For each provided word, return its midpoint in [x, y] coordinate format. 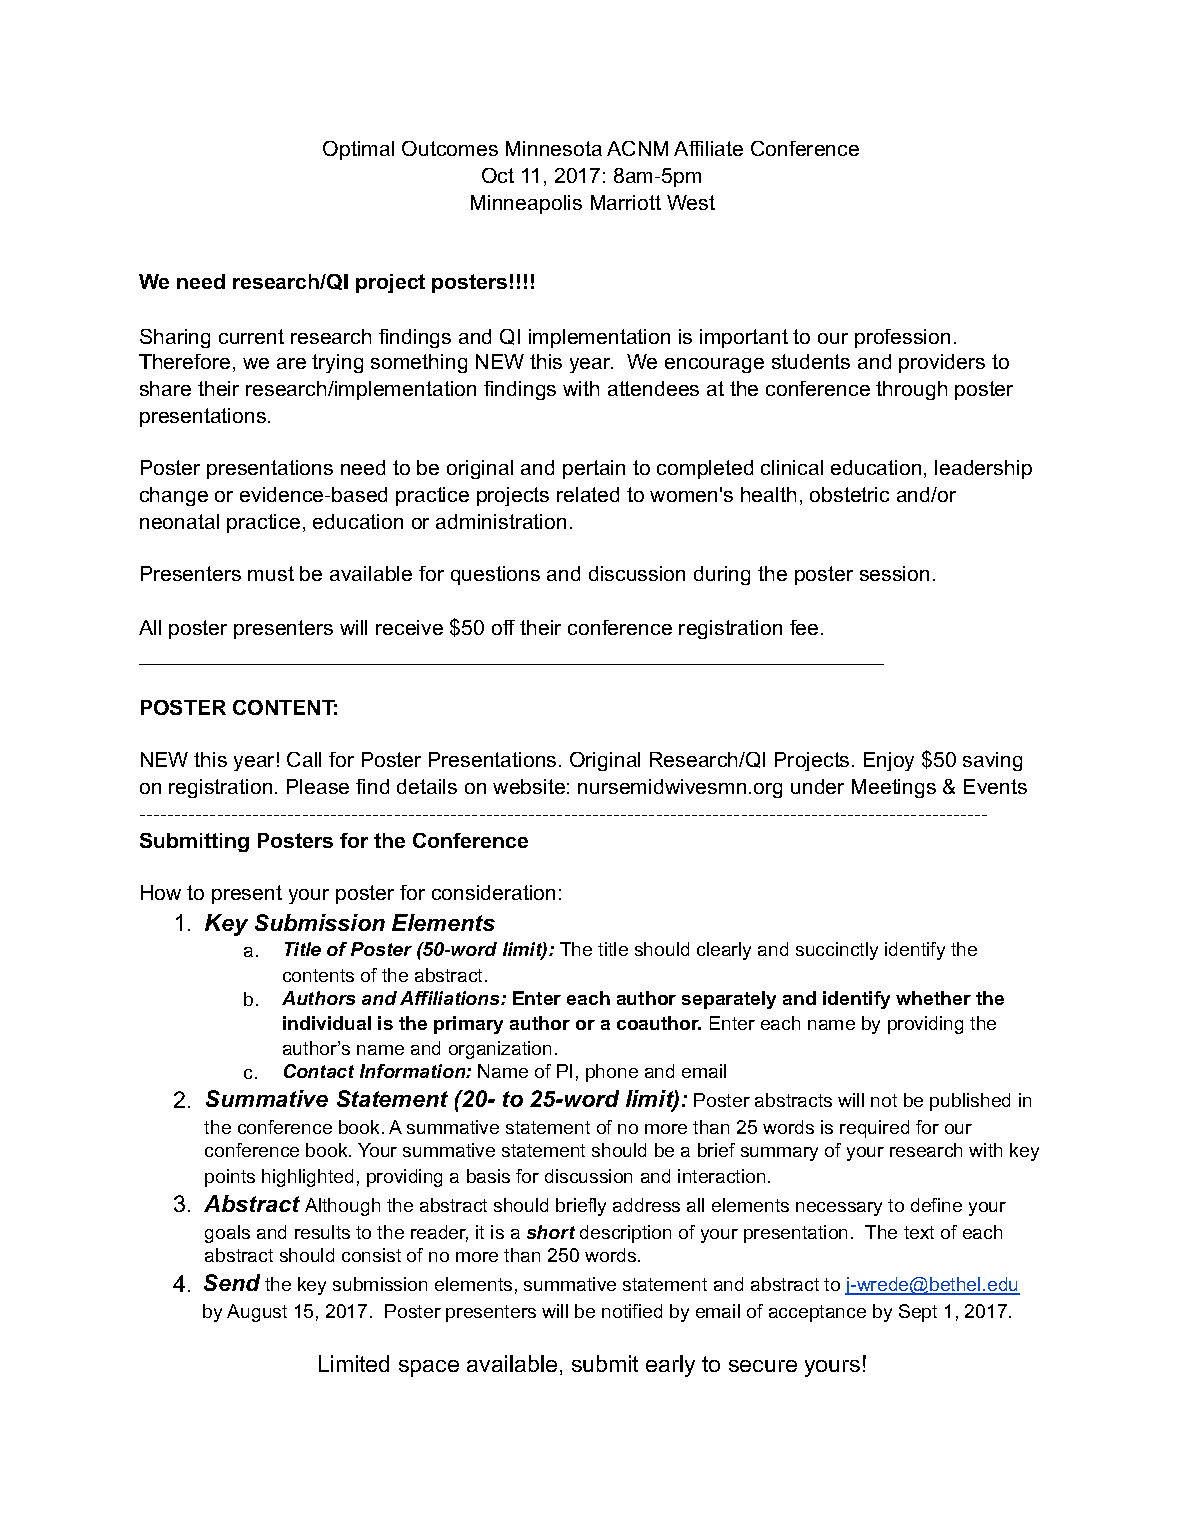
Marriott [626, 202]
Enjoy [889, 761]
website [529, 786]
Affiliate [708, 148]
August [257, 1313]
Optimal [358, 150]
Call [304, 759]
